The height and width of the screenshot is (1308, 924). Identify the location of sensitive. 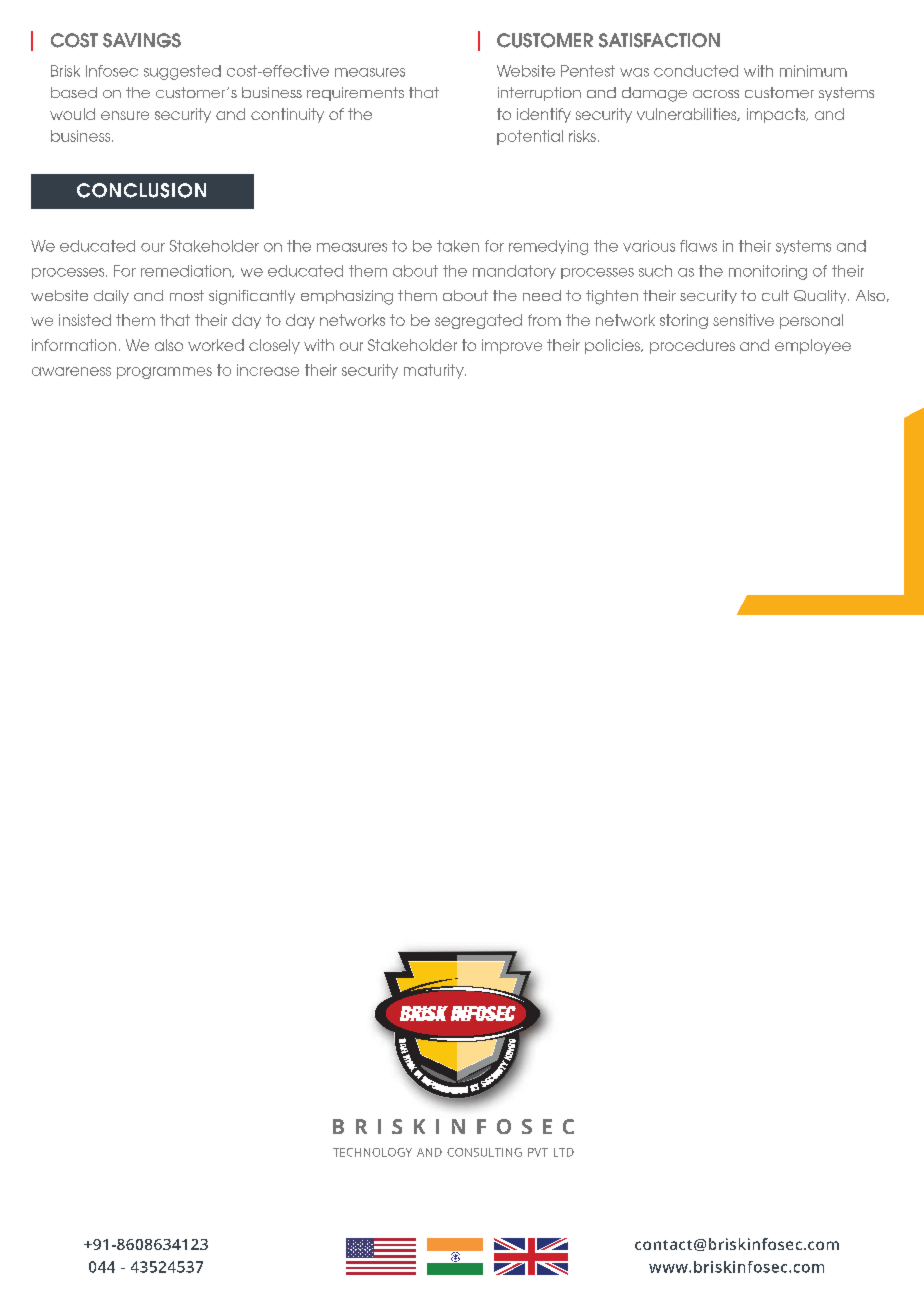
(743, 320).
